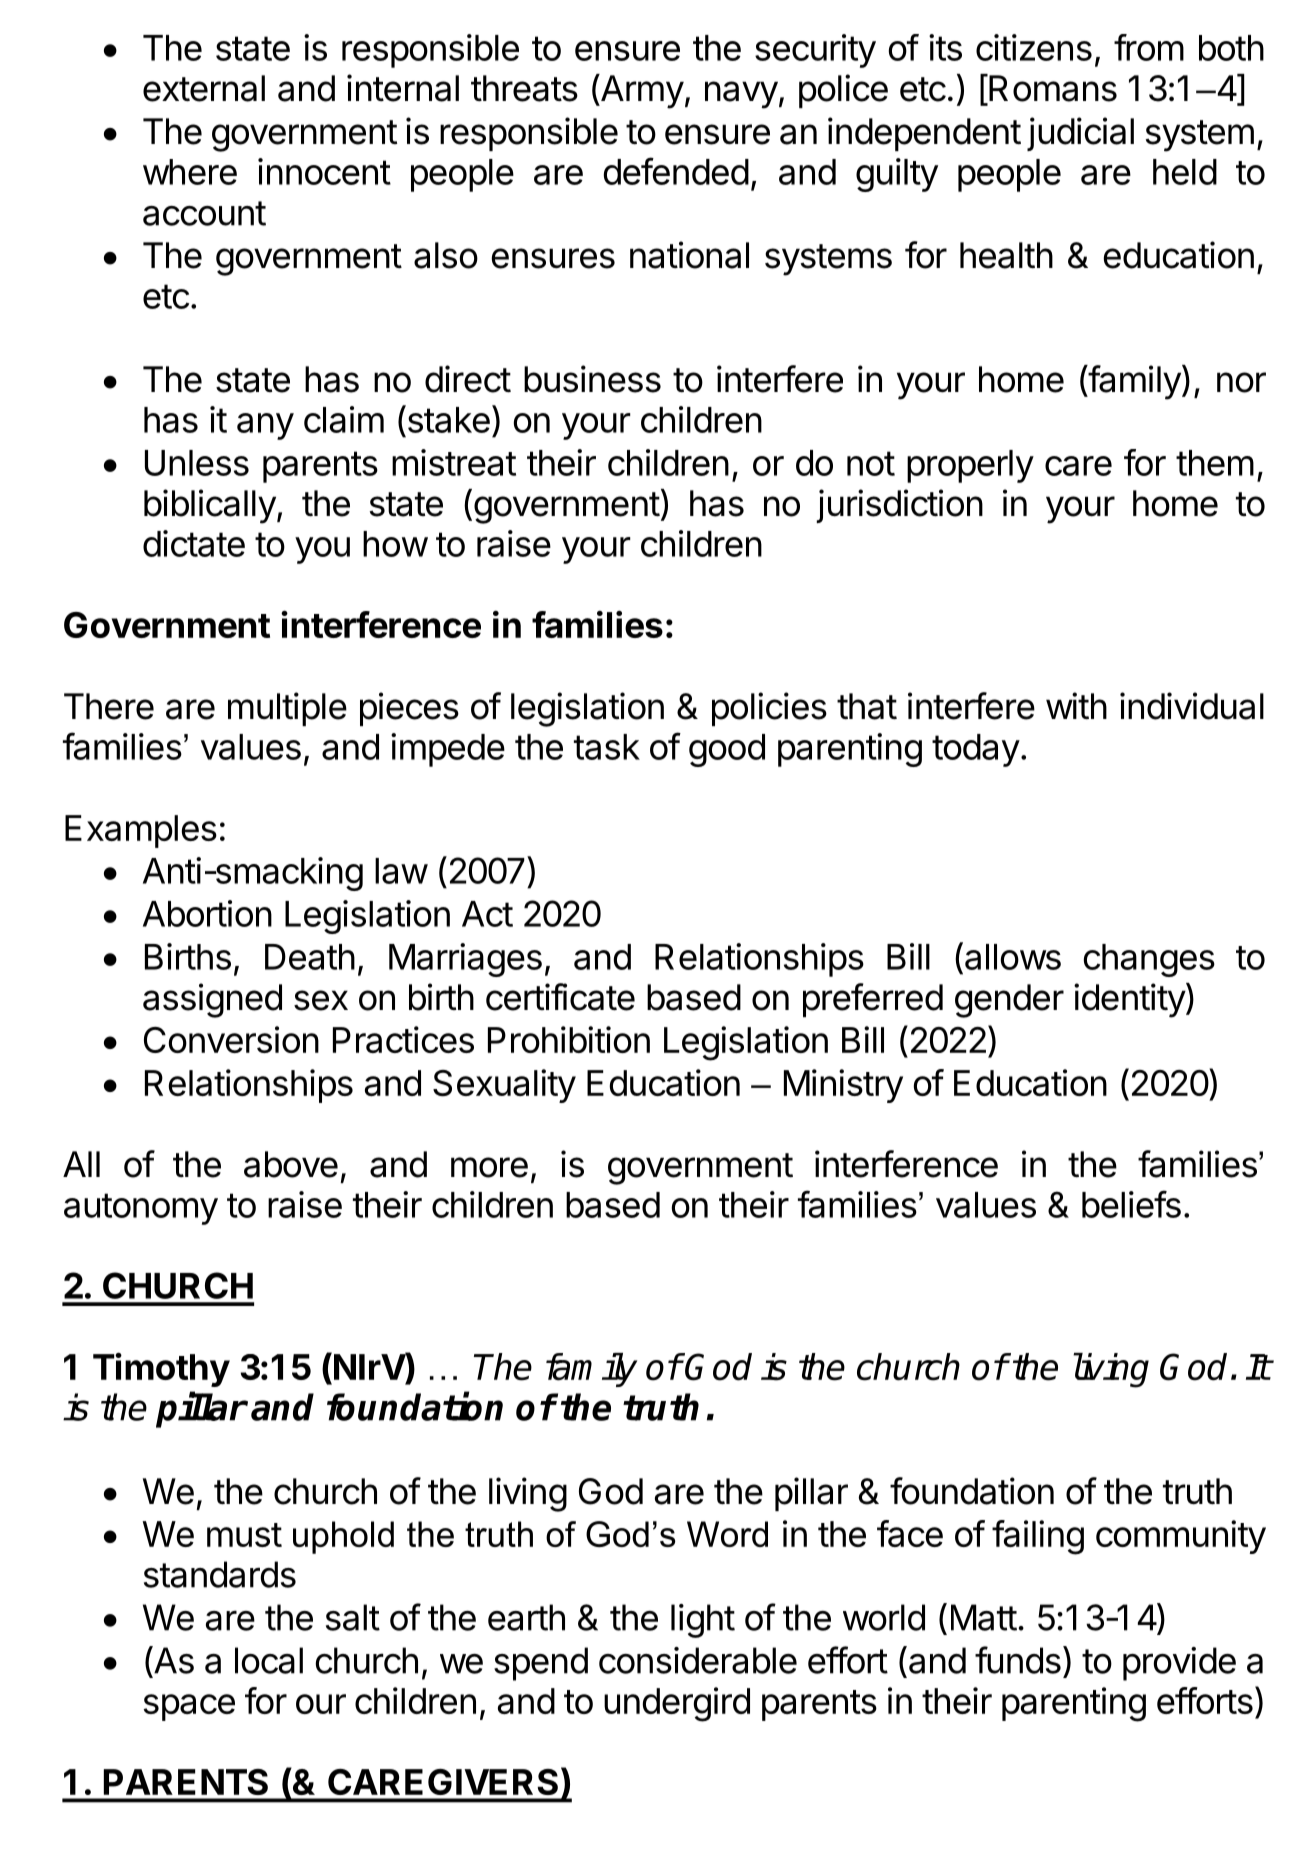 This screenshot has height=1856, width=1311. Describe the element at coordinates (489, 1167) in the screenshot. I see `more` at that location.
